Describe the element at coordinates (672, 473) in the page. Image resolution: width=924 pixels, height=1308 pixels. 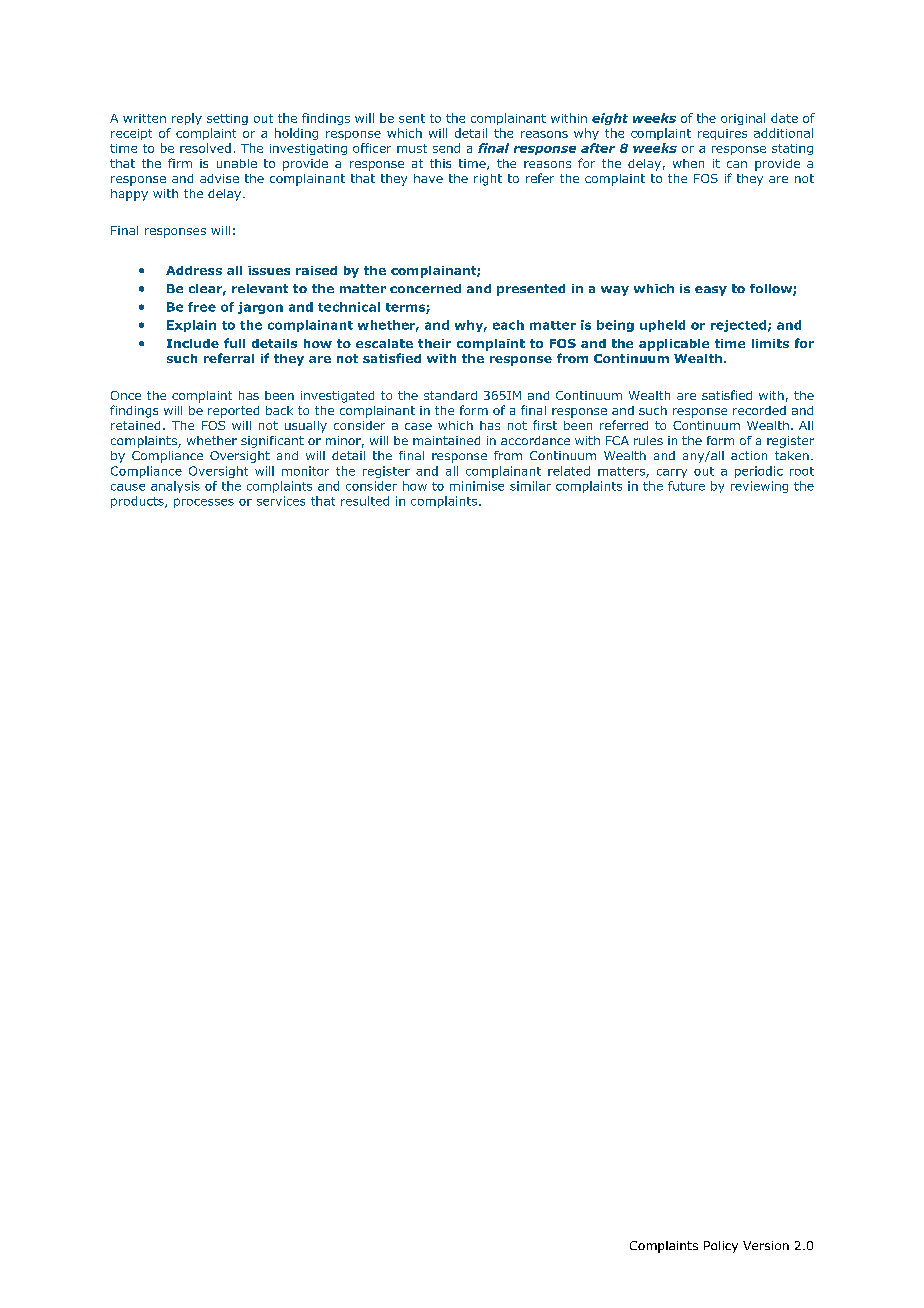
I see `carry` at that location.
